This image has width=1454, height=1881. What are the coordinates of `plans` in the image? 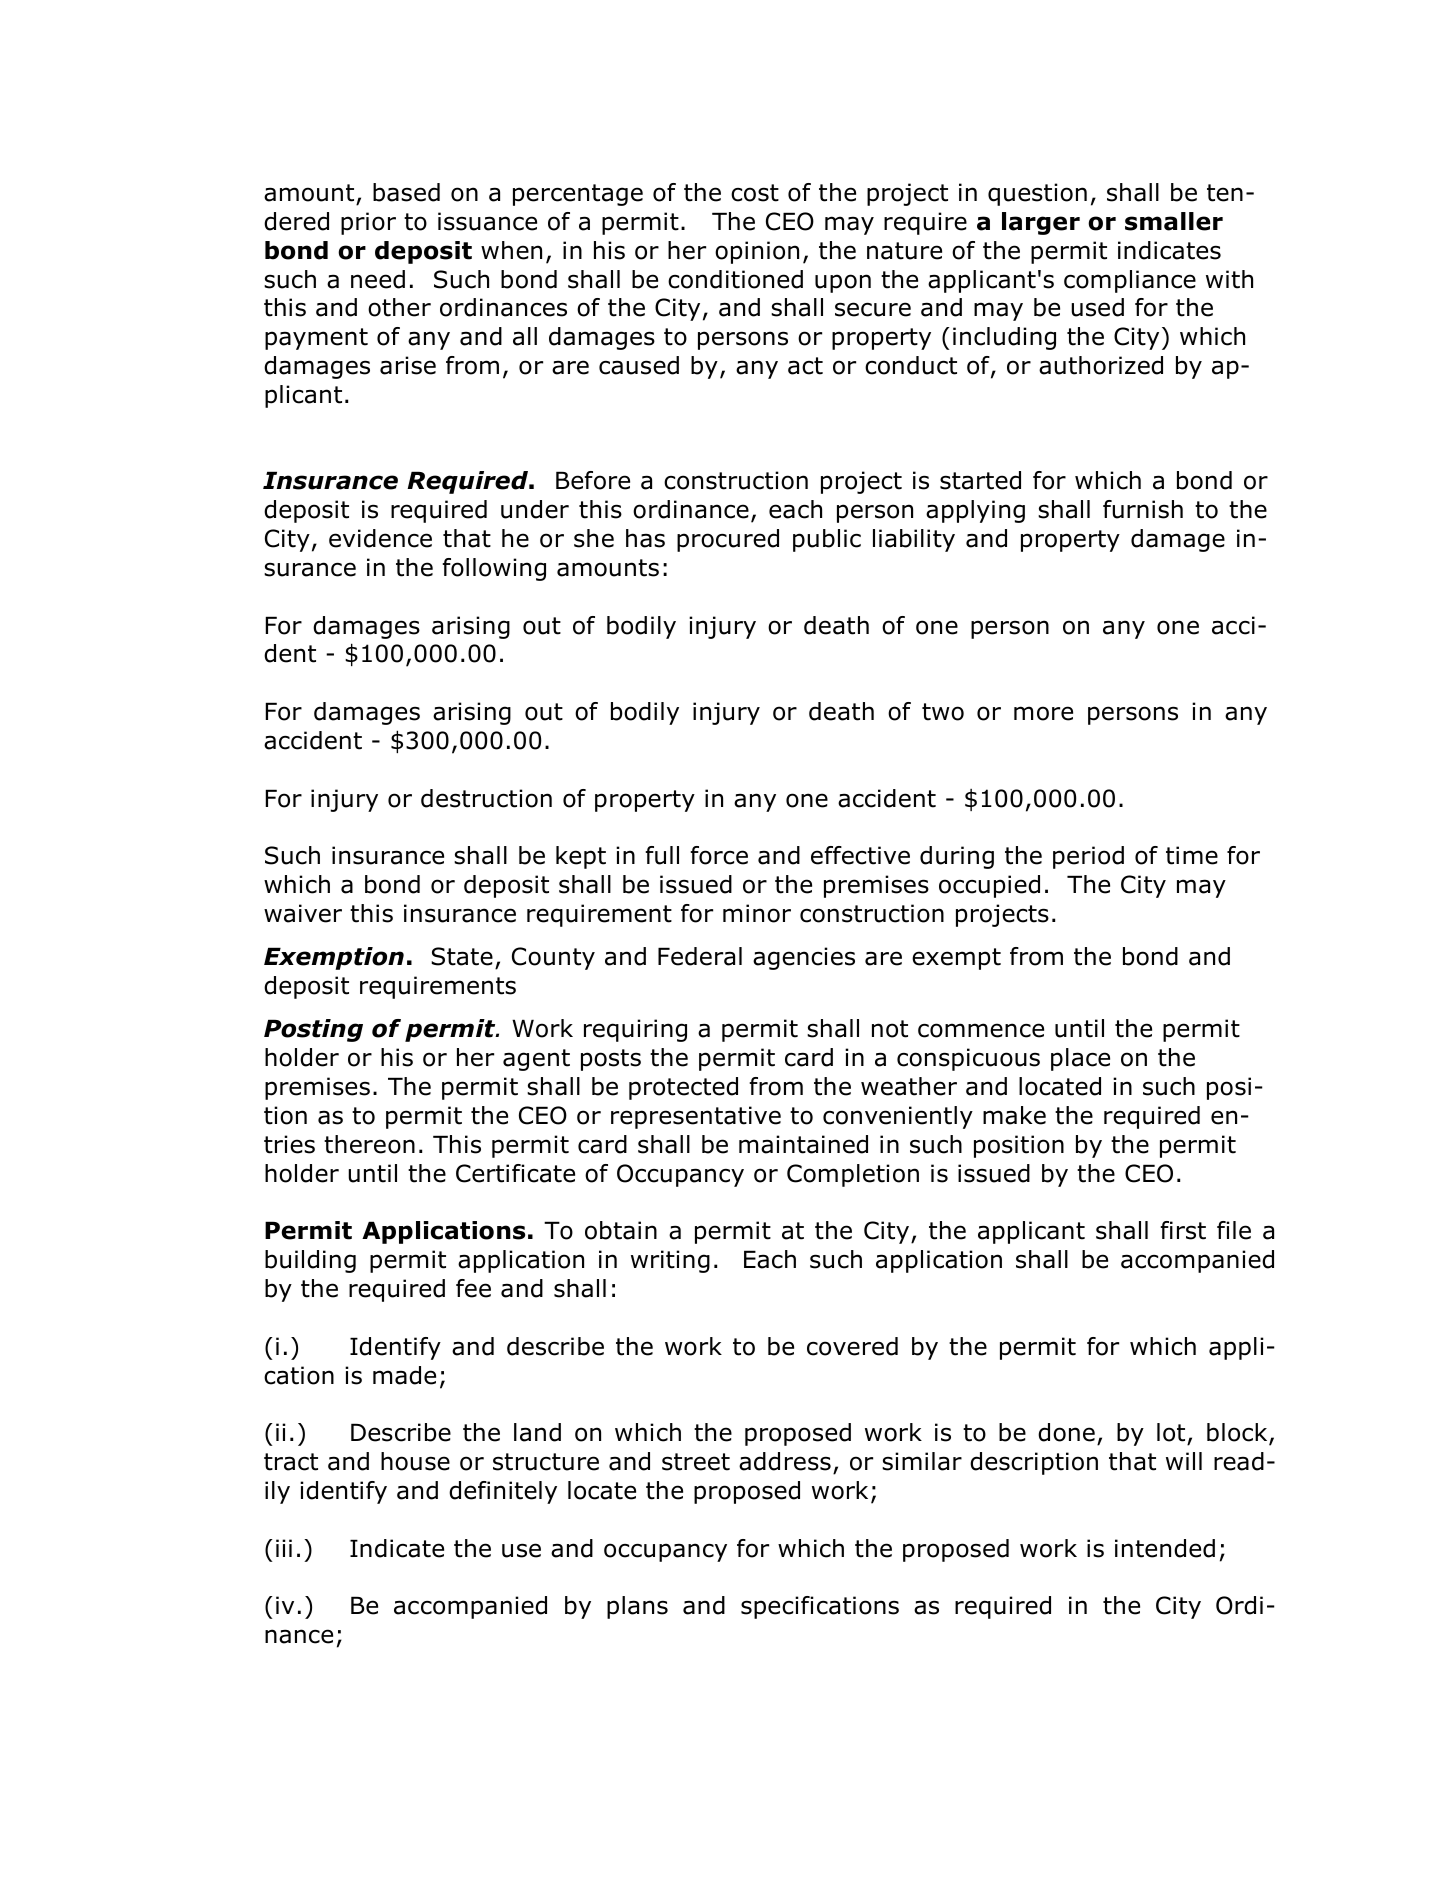 It's located at (637, 1607).
